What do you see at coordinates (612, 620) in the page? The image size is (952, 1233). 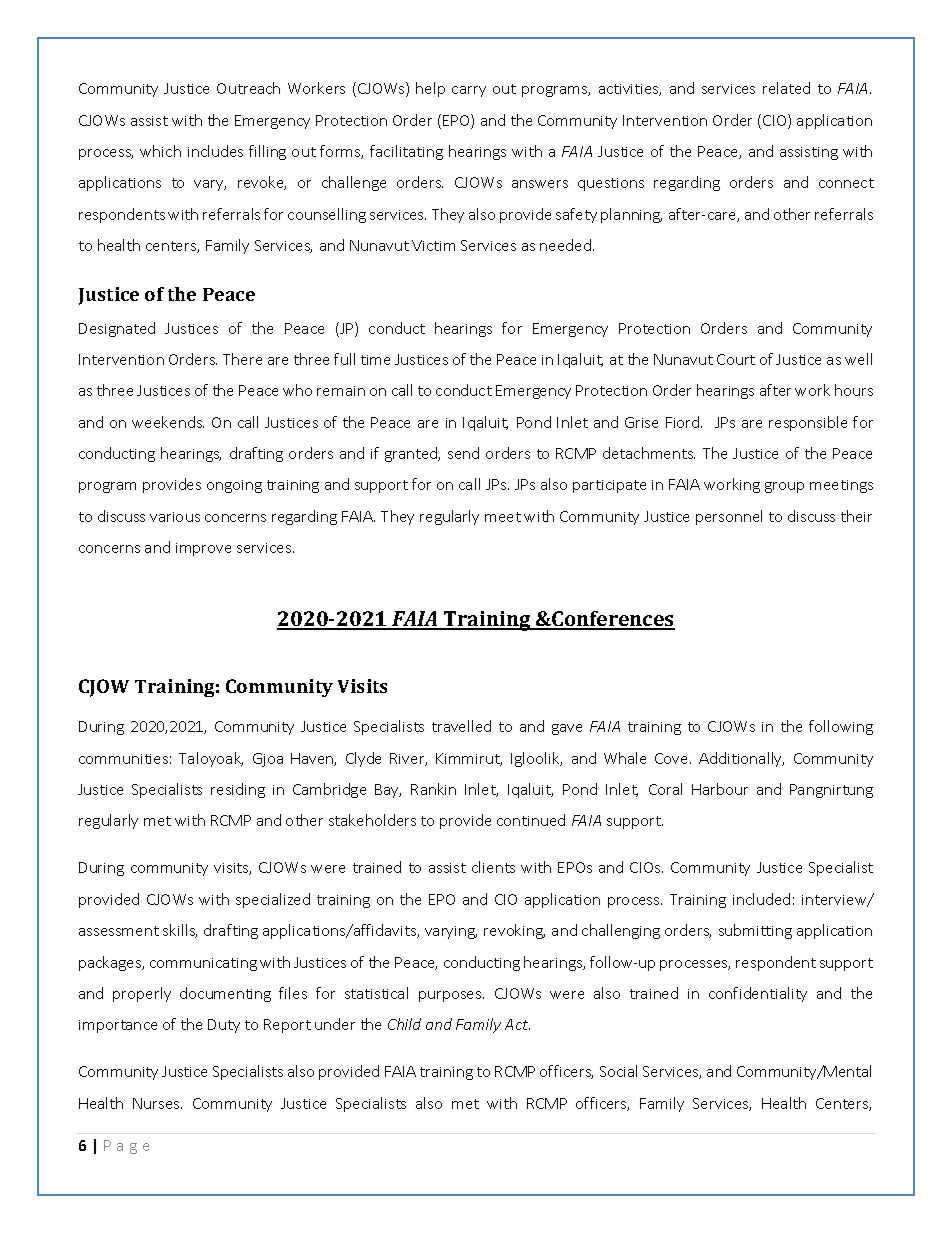 I see `Conferences` at bounding box center [612, 620].
